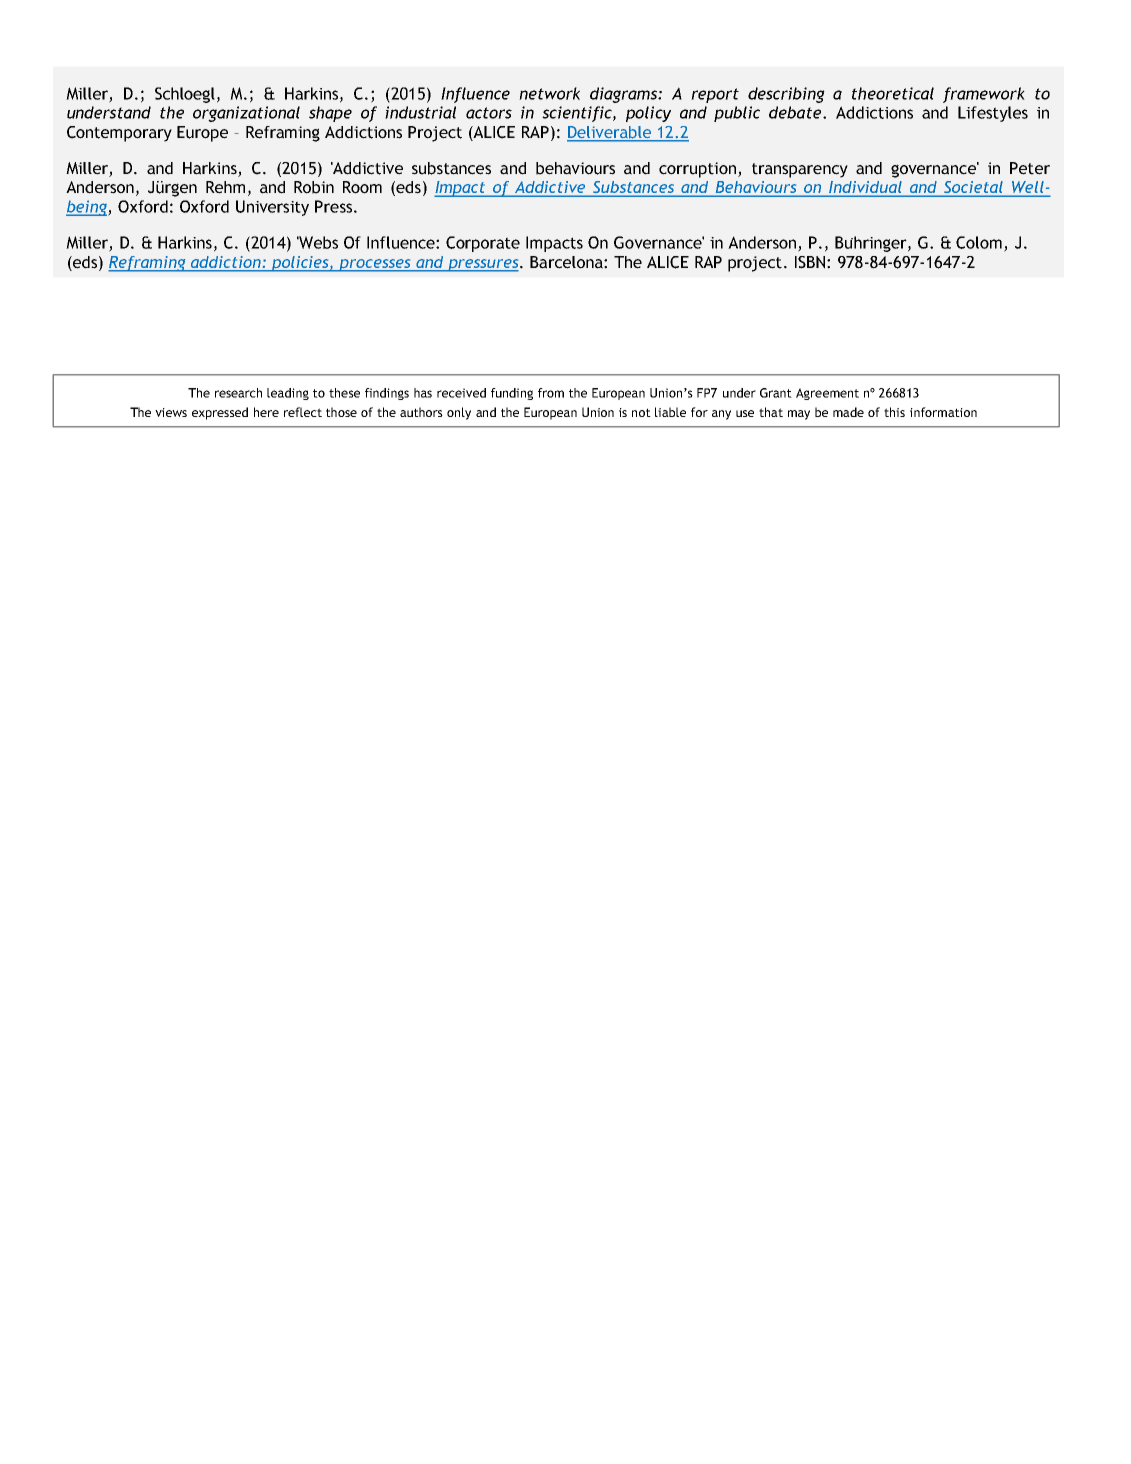 The image size is (1131, 1464). What do you see at coordinates (549, 93) in the screenshot?
I see `network` at bounding box center [549, 93].
